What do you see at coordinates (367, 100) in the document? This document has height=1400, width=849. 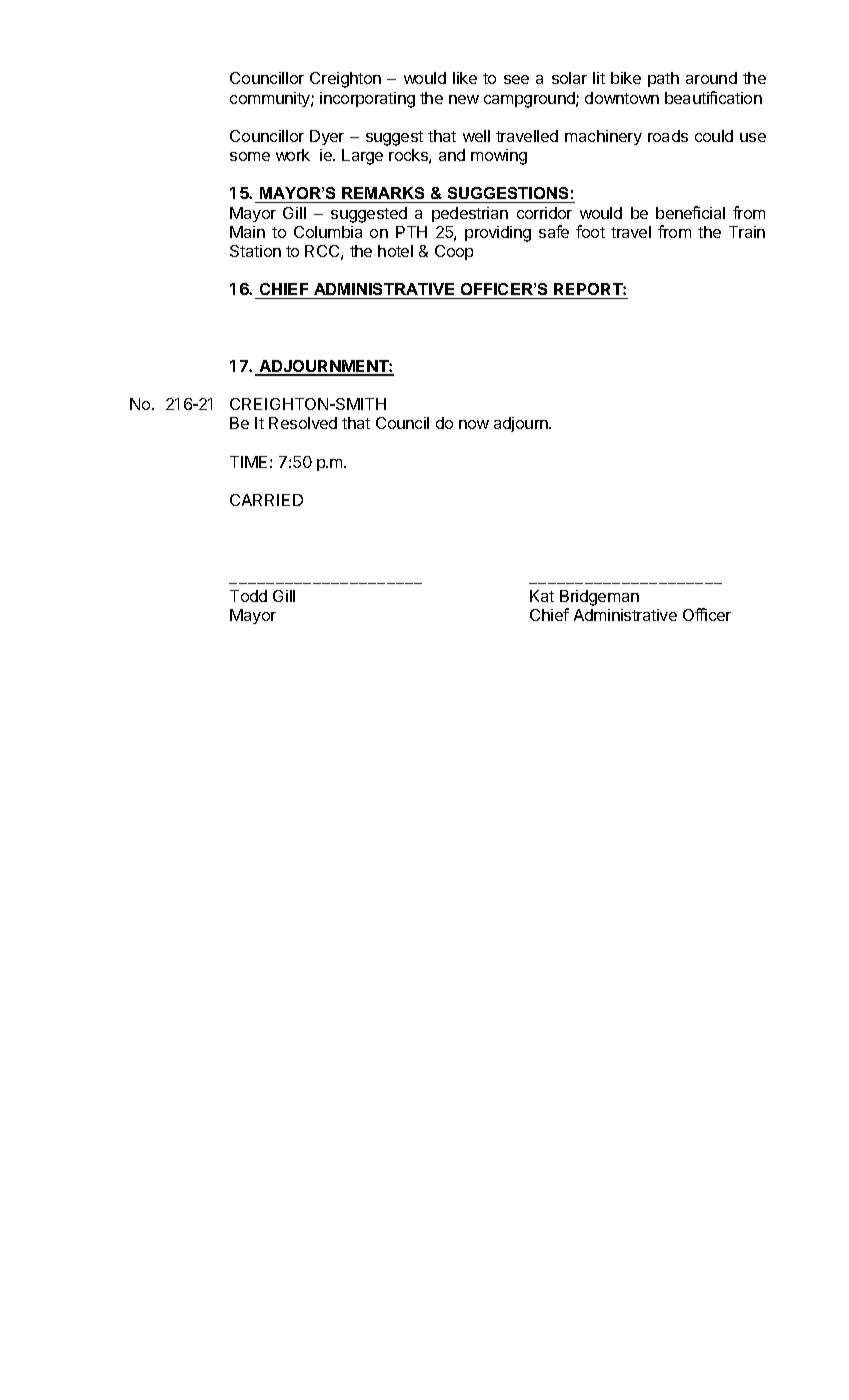 I see `incorporating` at bounding box center [367, 100].
